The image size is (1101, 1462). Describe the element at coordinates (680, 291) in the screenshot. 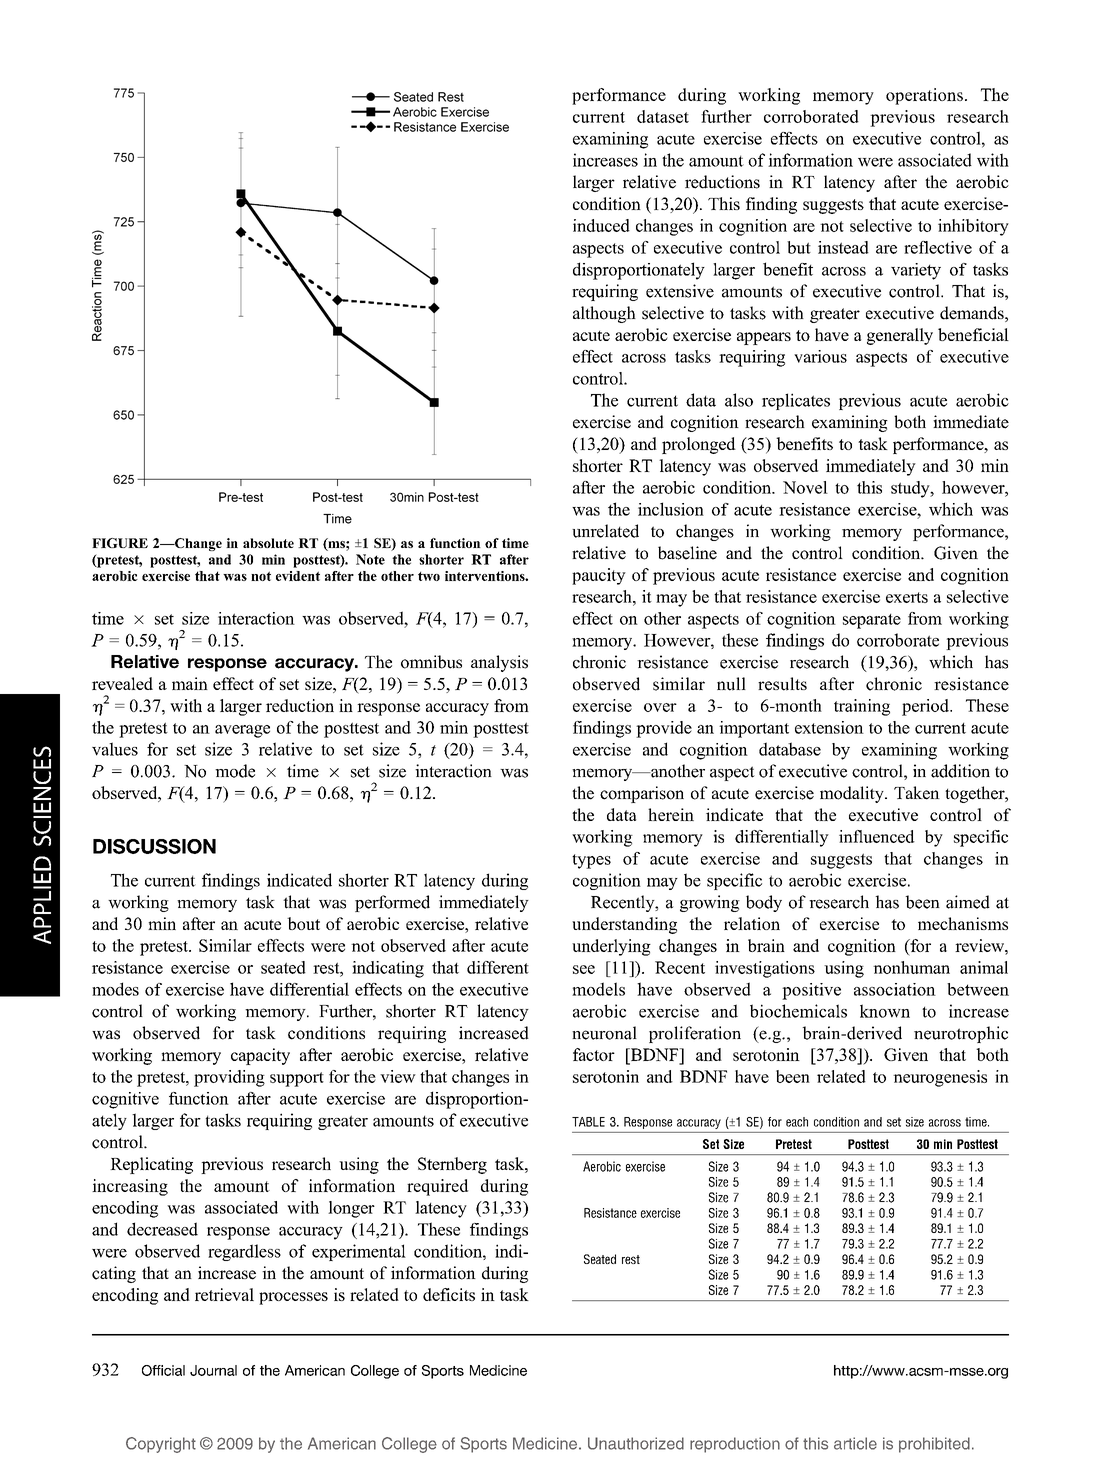

I see `extensive` at that location.
